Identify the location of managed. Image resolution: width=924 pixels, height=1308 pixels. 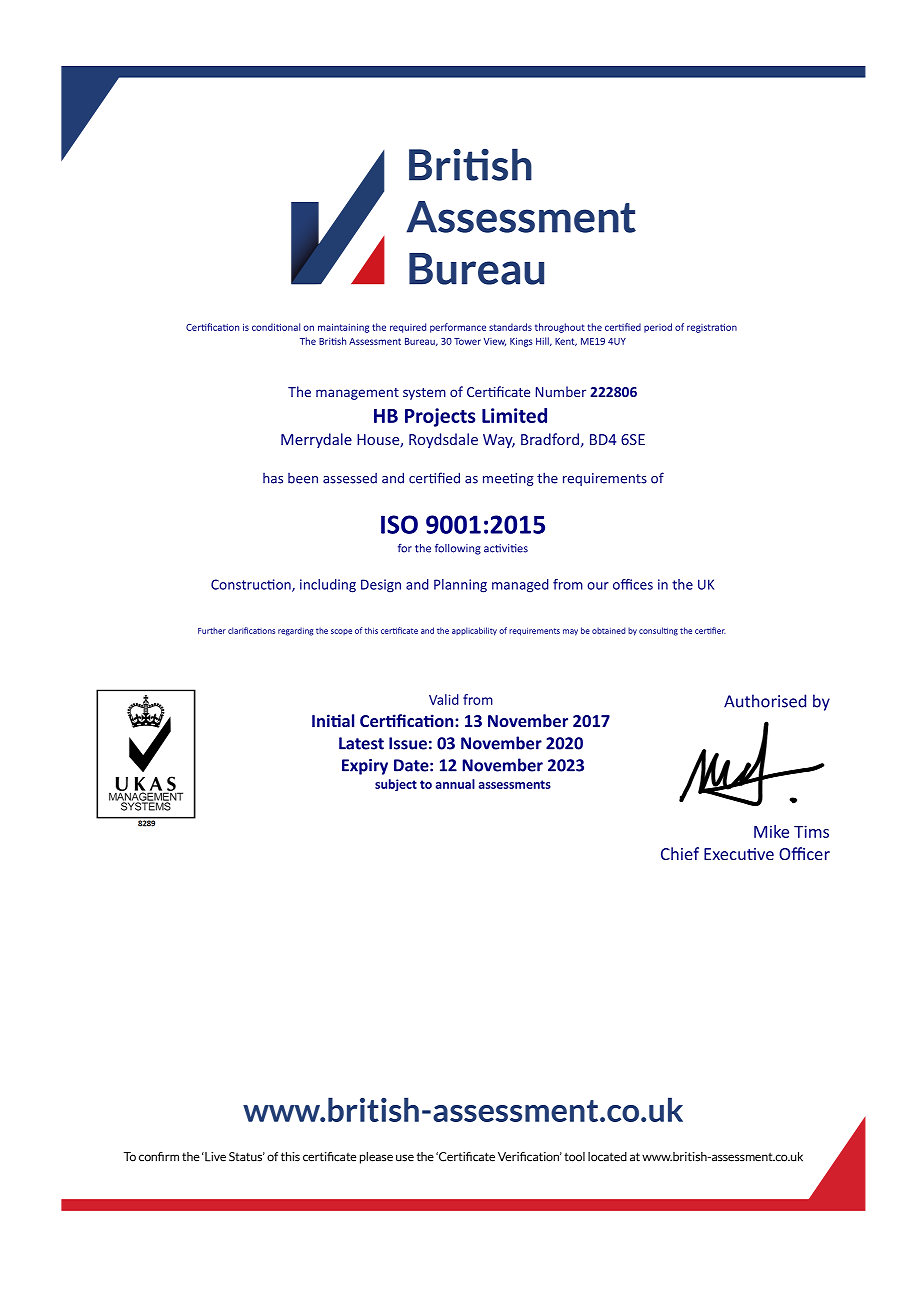
(520, 585).
